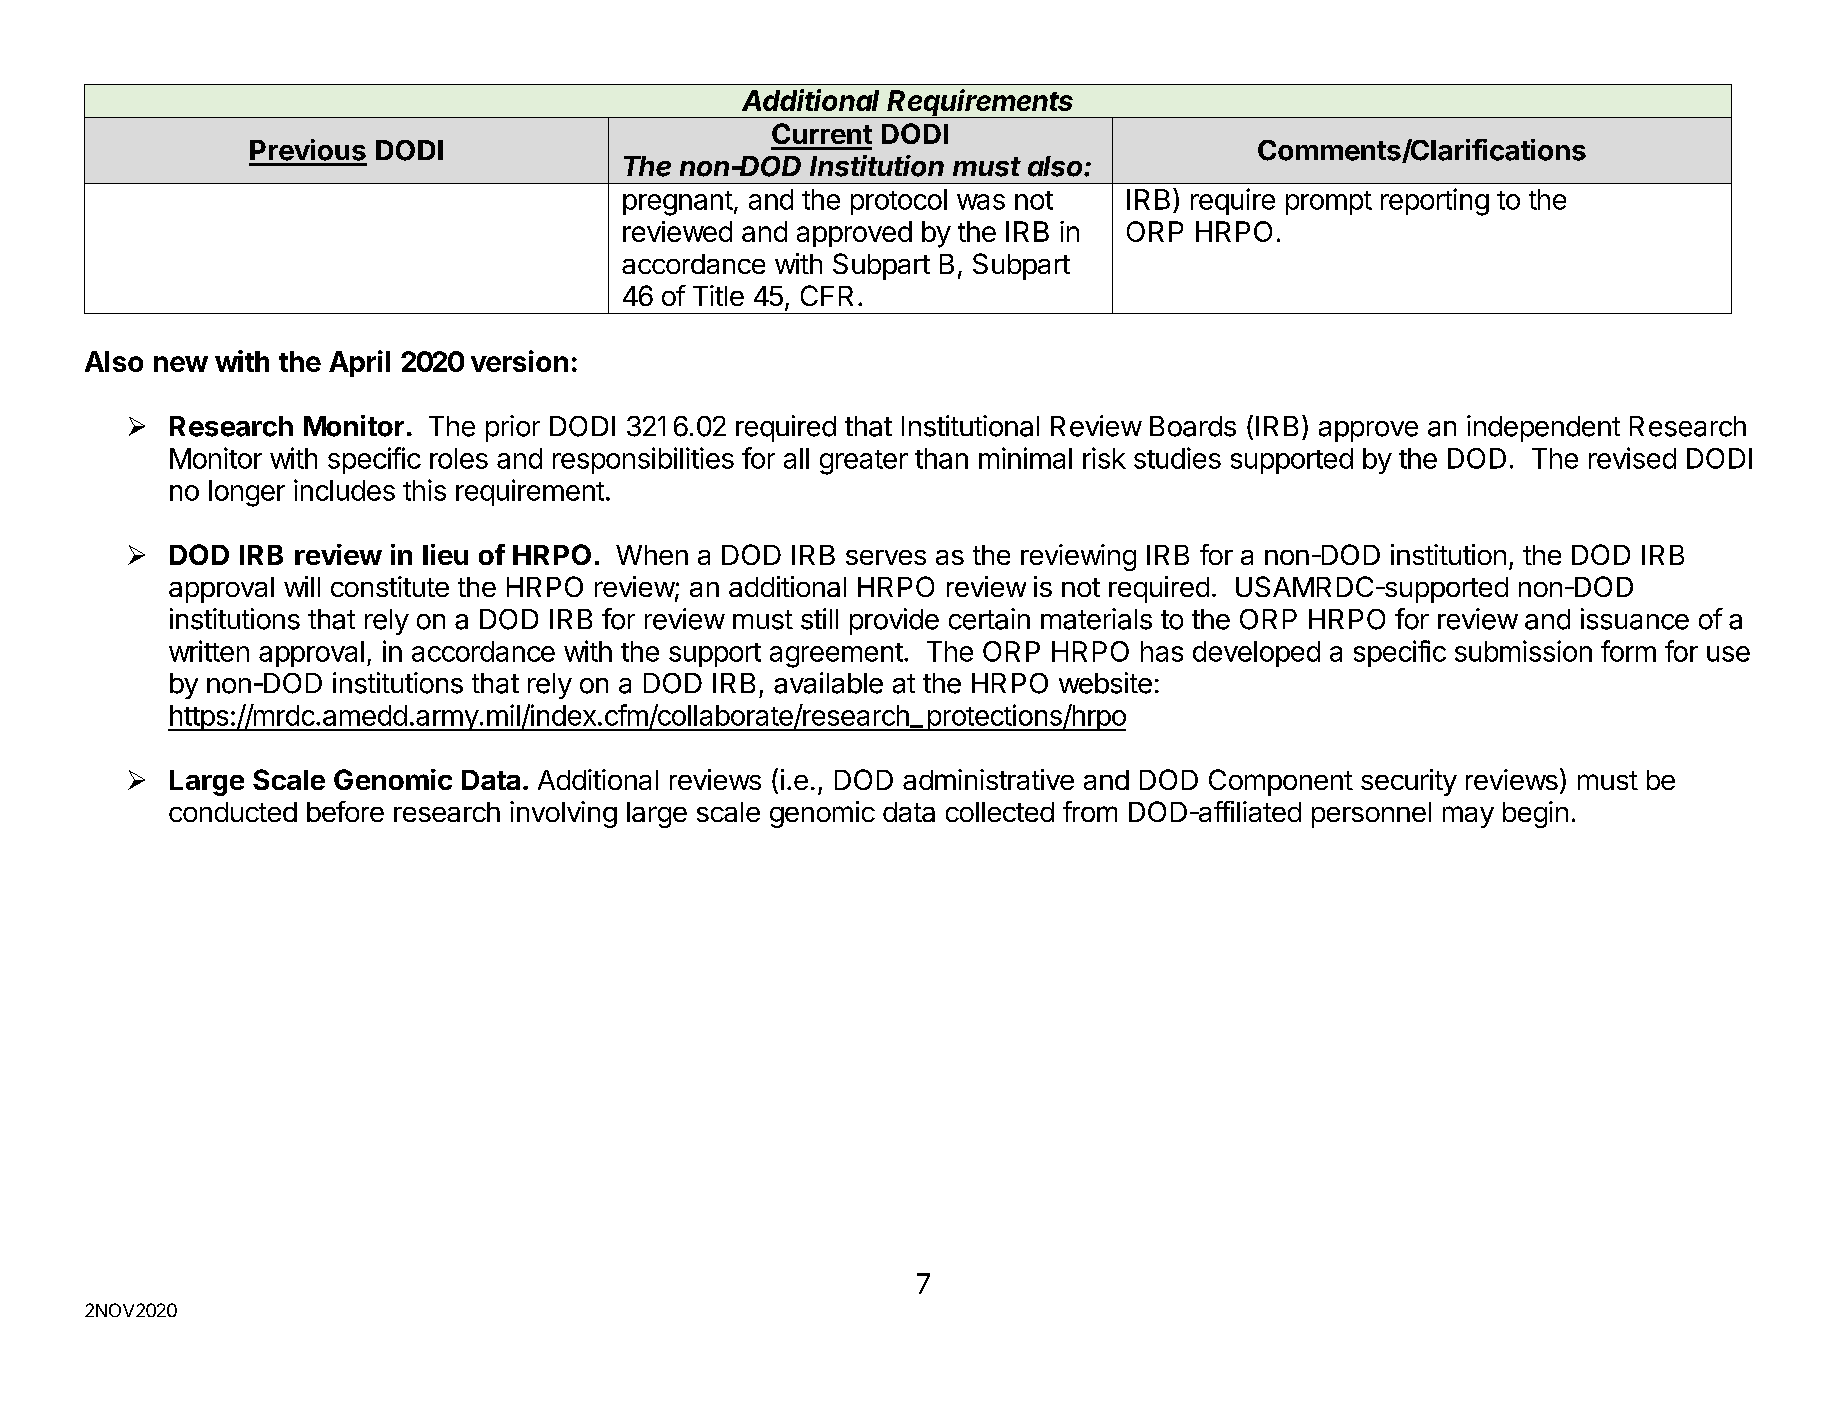  I want to click on agreement, so click(836, 655).
